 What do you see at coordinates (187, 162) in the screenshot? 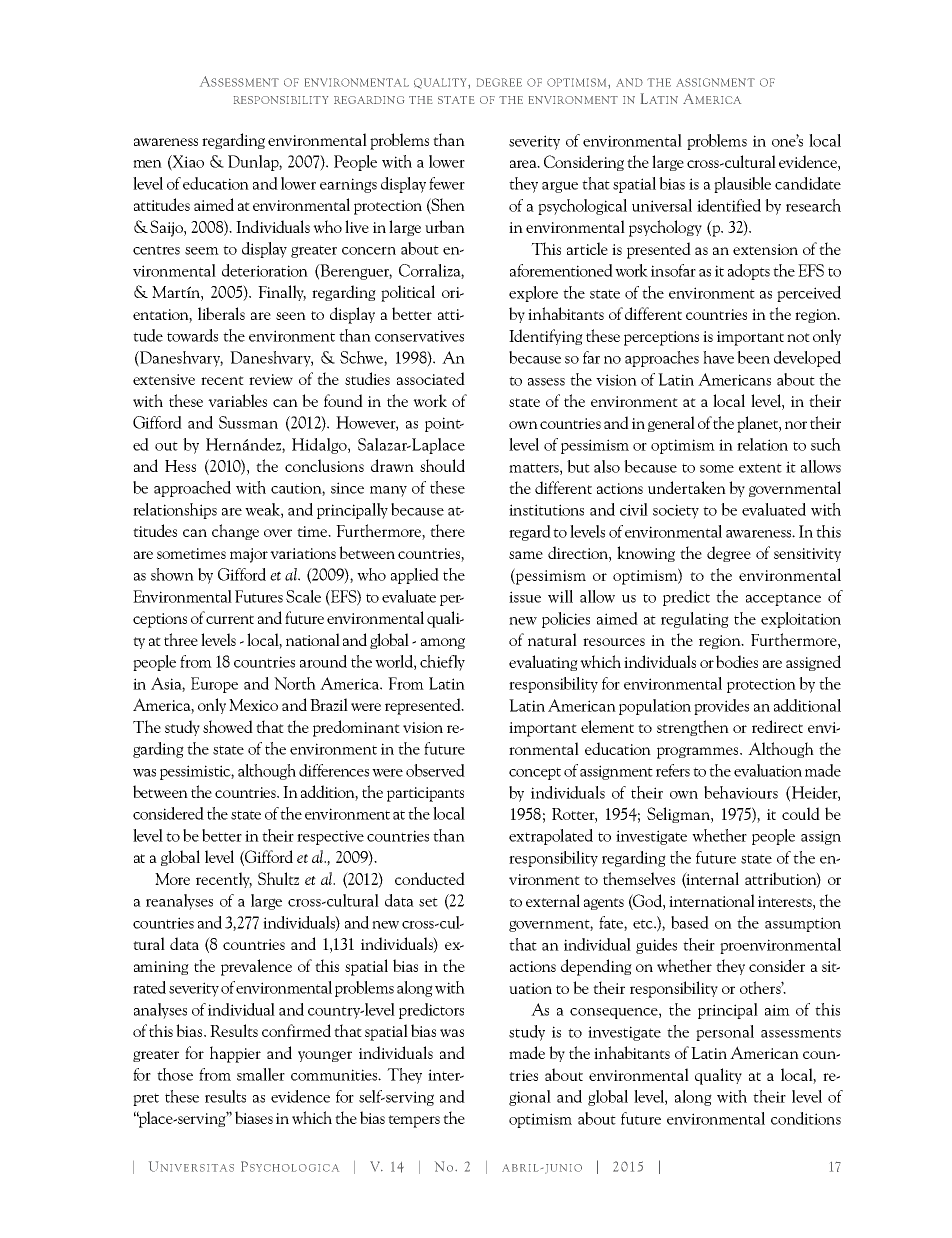
I see `Xiao` at bounding box center [187, 162].
